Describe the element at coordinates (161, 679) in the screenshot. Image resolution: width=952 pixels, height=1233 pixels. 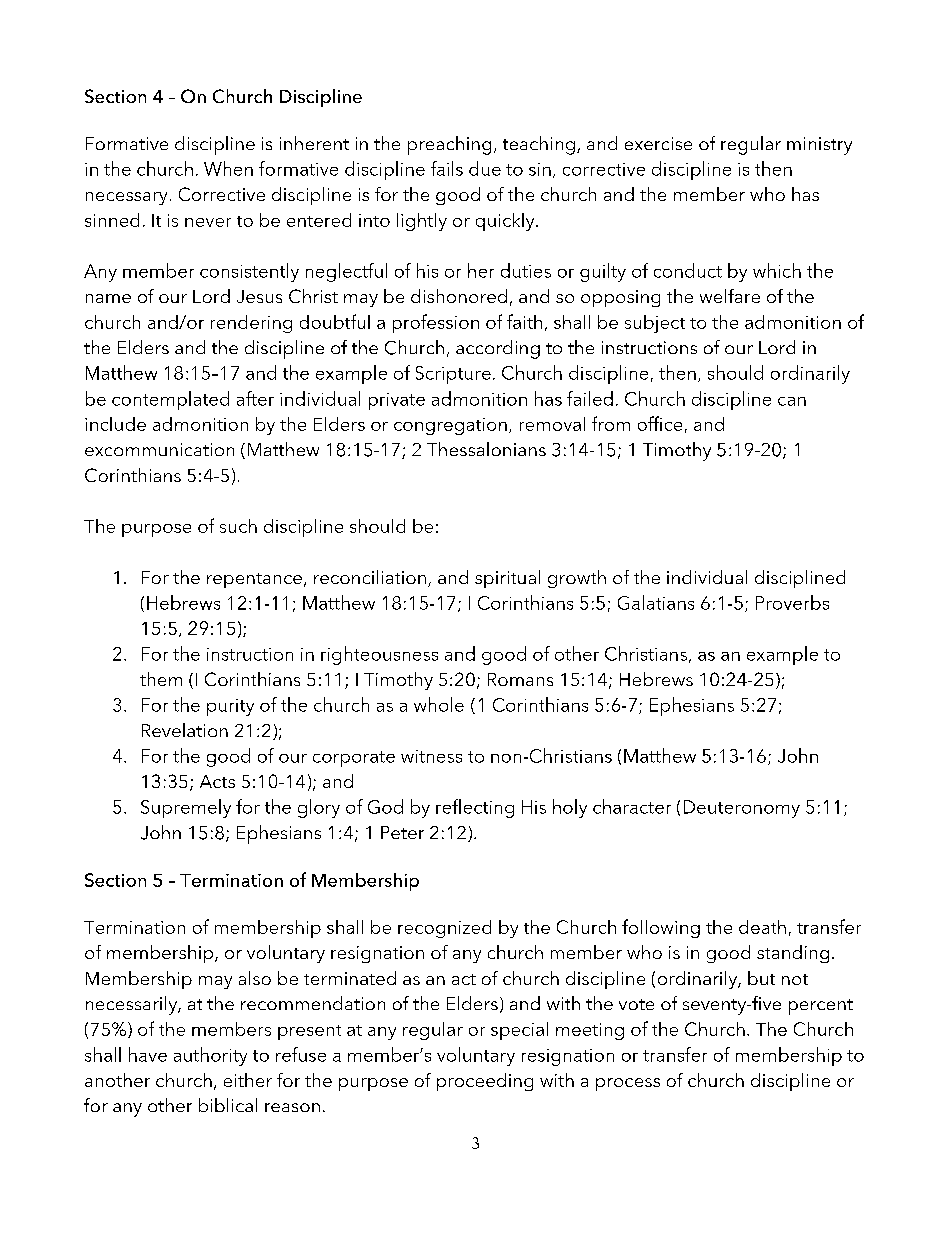
I see `them` at that location.
